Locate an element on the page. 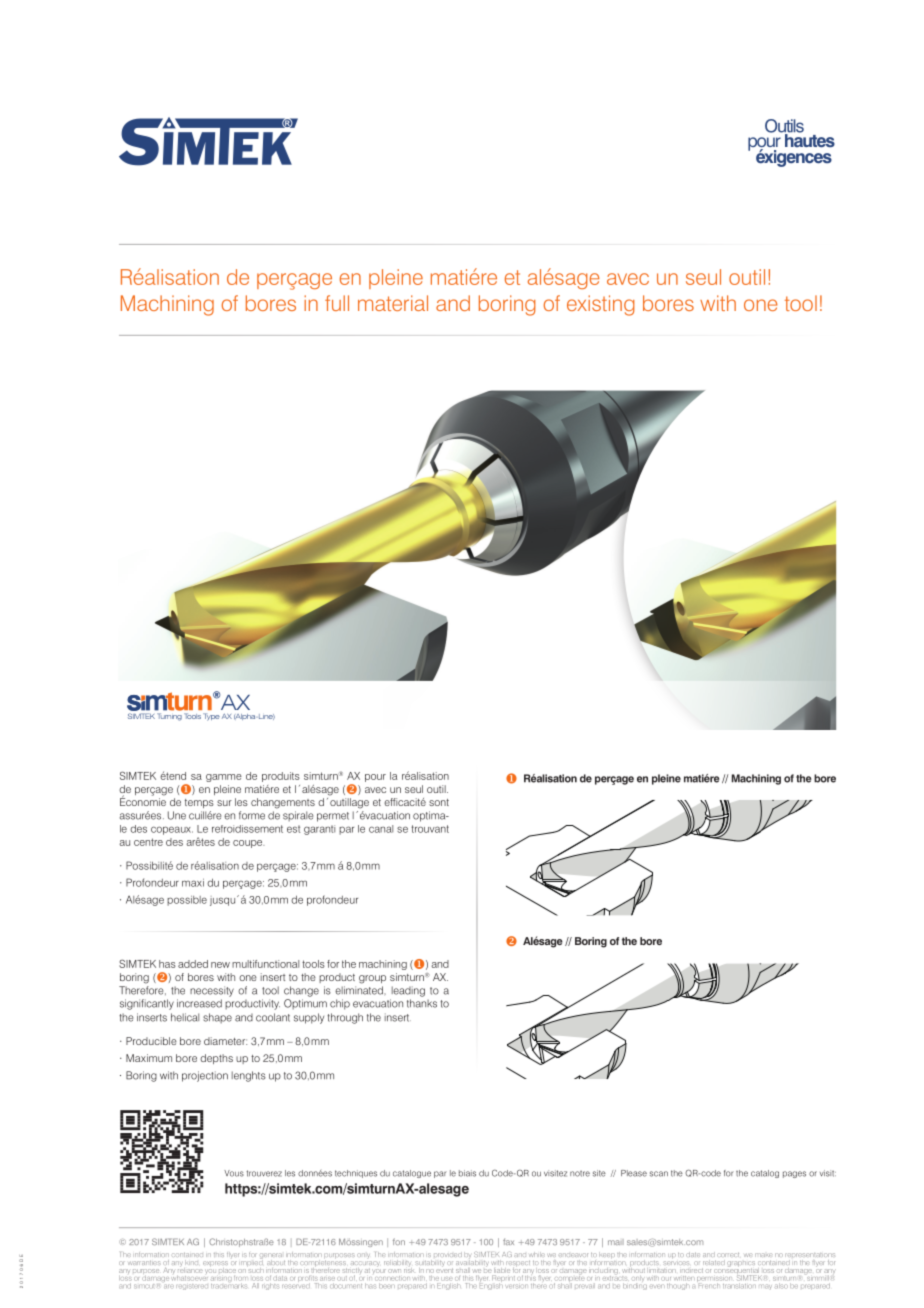  full is located at coordinates (337, 303).
